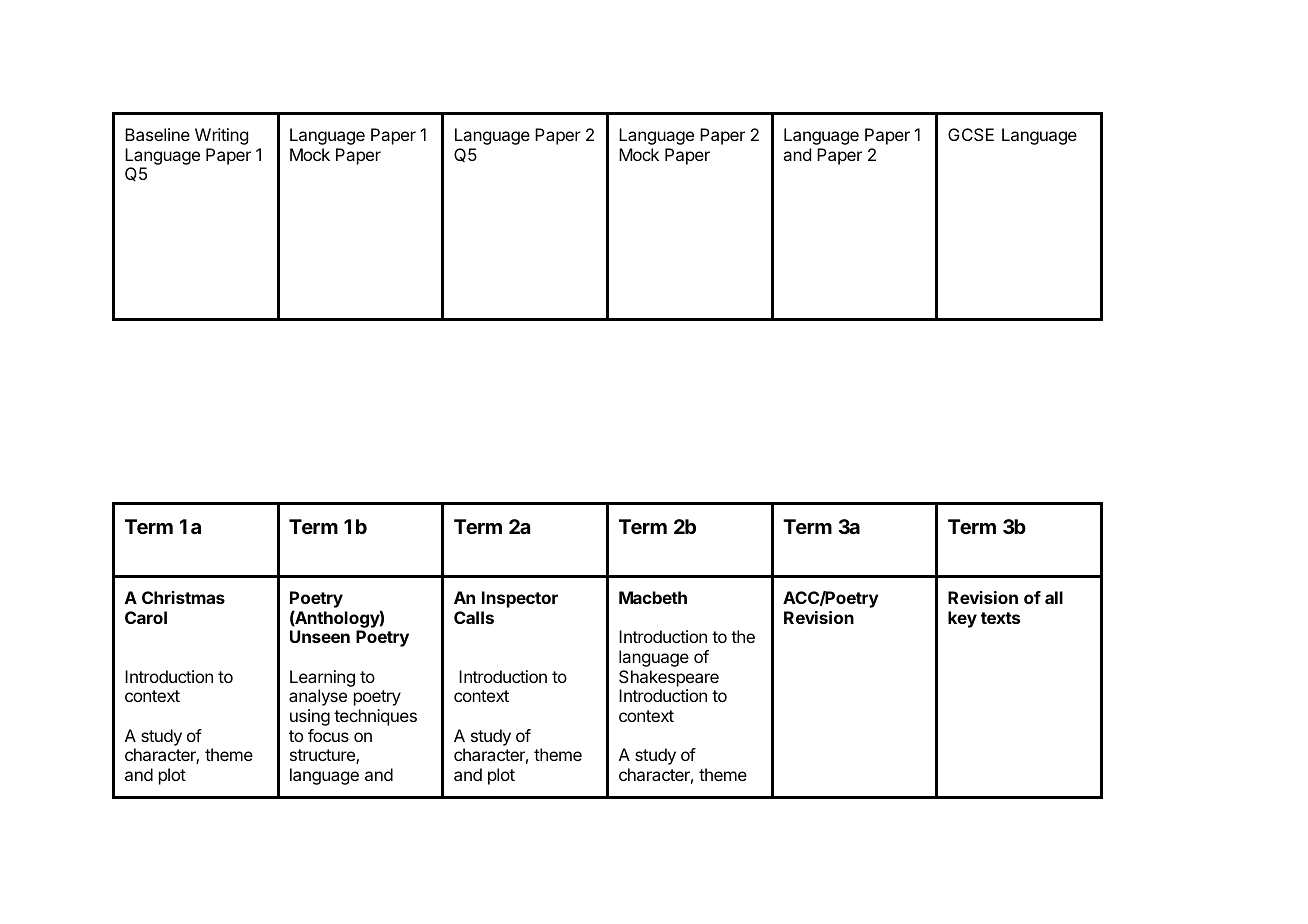 The height and width of the image is (924, 1308). Describe the element at coordinates (221, 136) in the image. I see `Writing` at that location.
